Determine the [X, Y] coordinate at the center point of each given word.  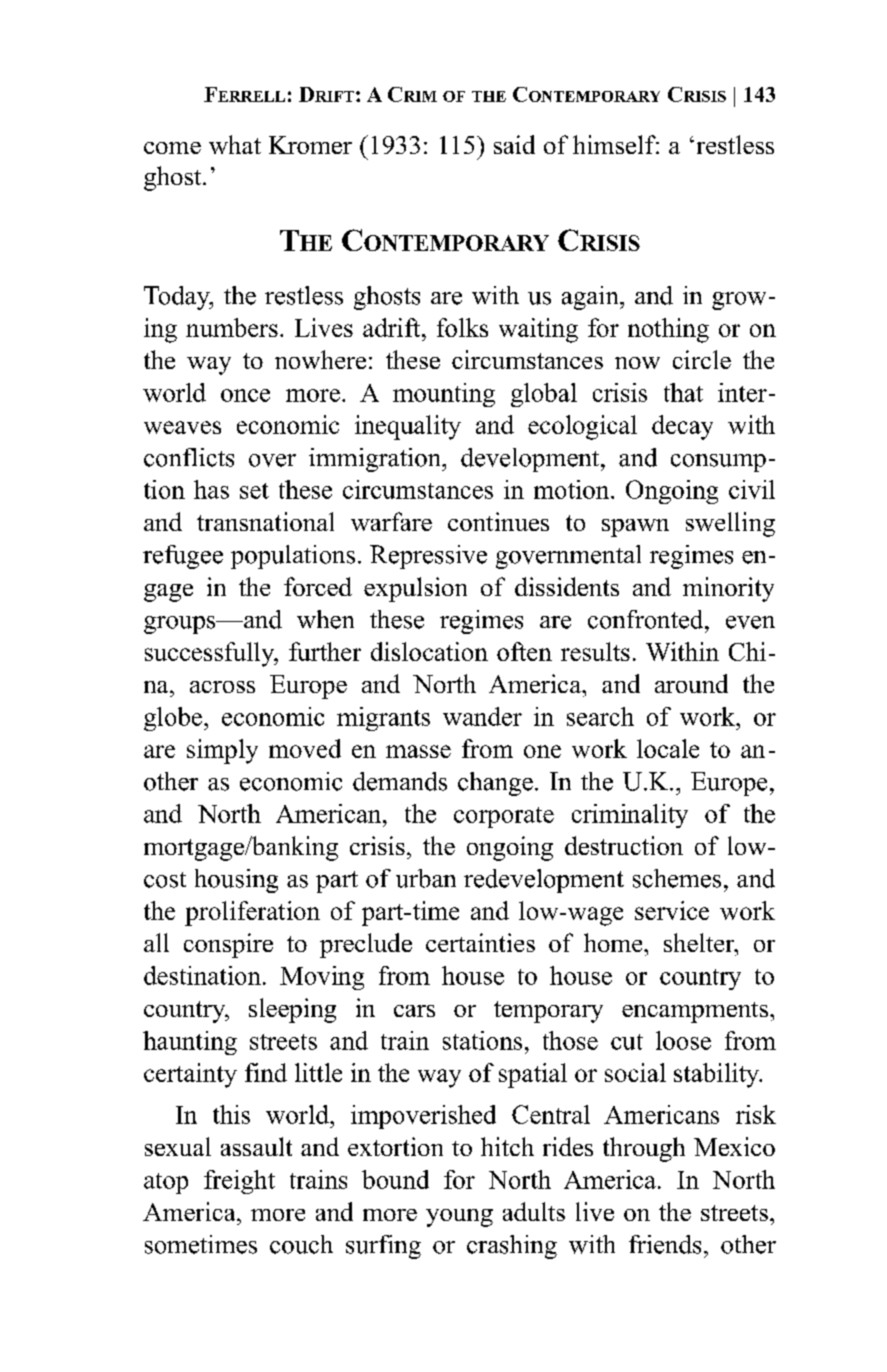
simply [222, 751]
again [591, 298]
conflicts [189, 457]
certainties [480, 942]
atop [166, 1183]
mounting [444, 395]
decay [682, 427]
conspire [228, 945]
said [514, 144]
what [235, 144]
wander [482, 716]
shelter [700, 942]
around [691, 683]
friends [665, 1244]
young [459, 1218]
